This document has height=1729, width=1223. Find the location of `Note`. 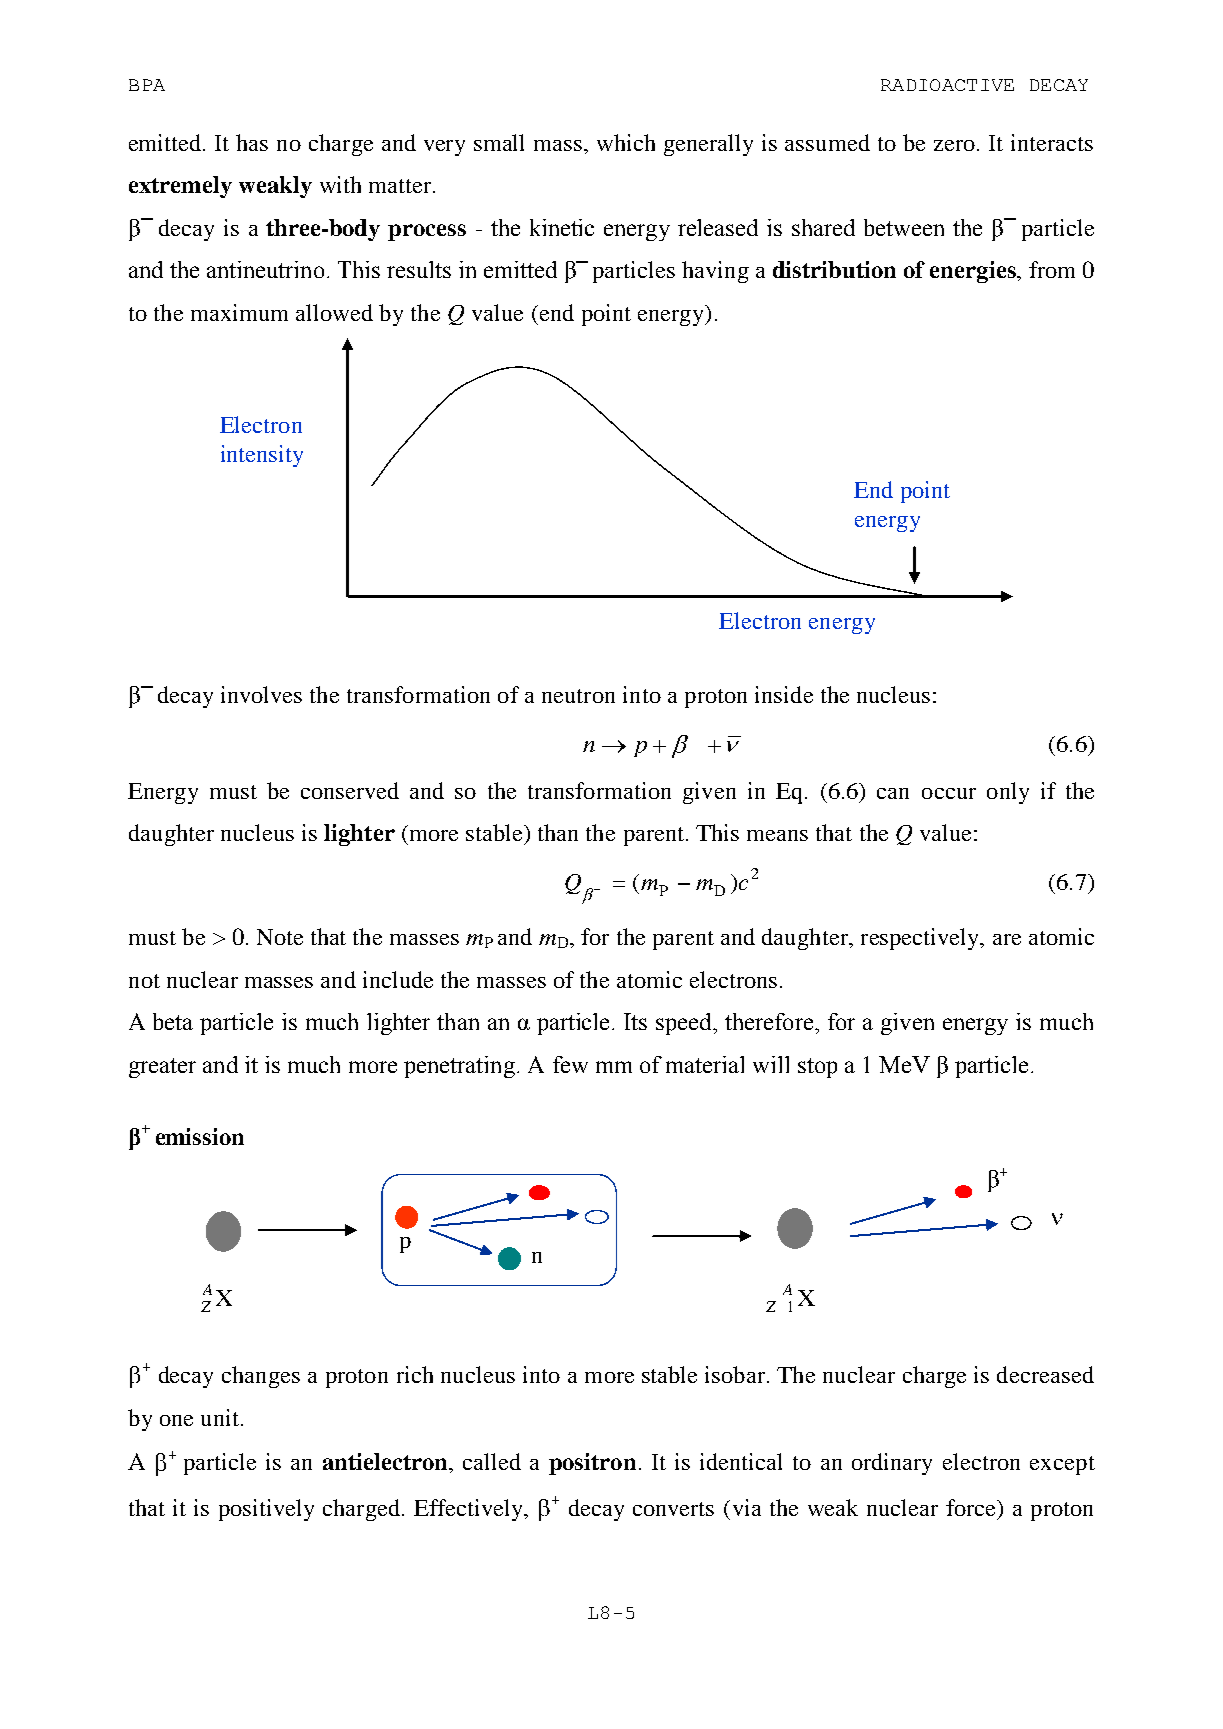

Note is located at coordinates (280, 937).
